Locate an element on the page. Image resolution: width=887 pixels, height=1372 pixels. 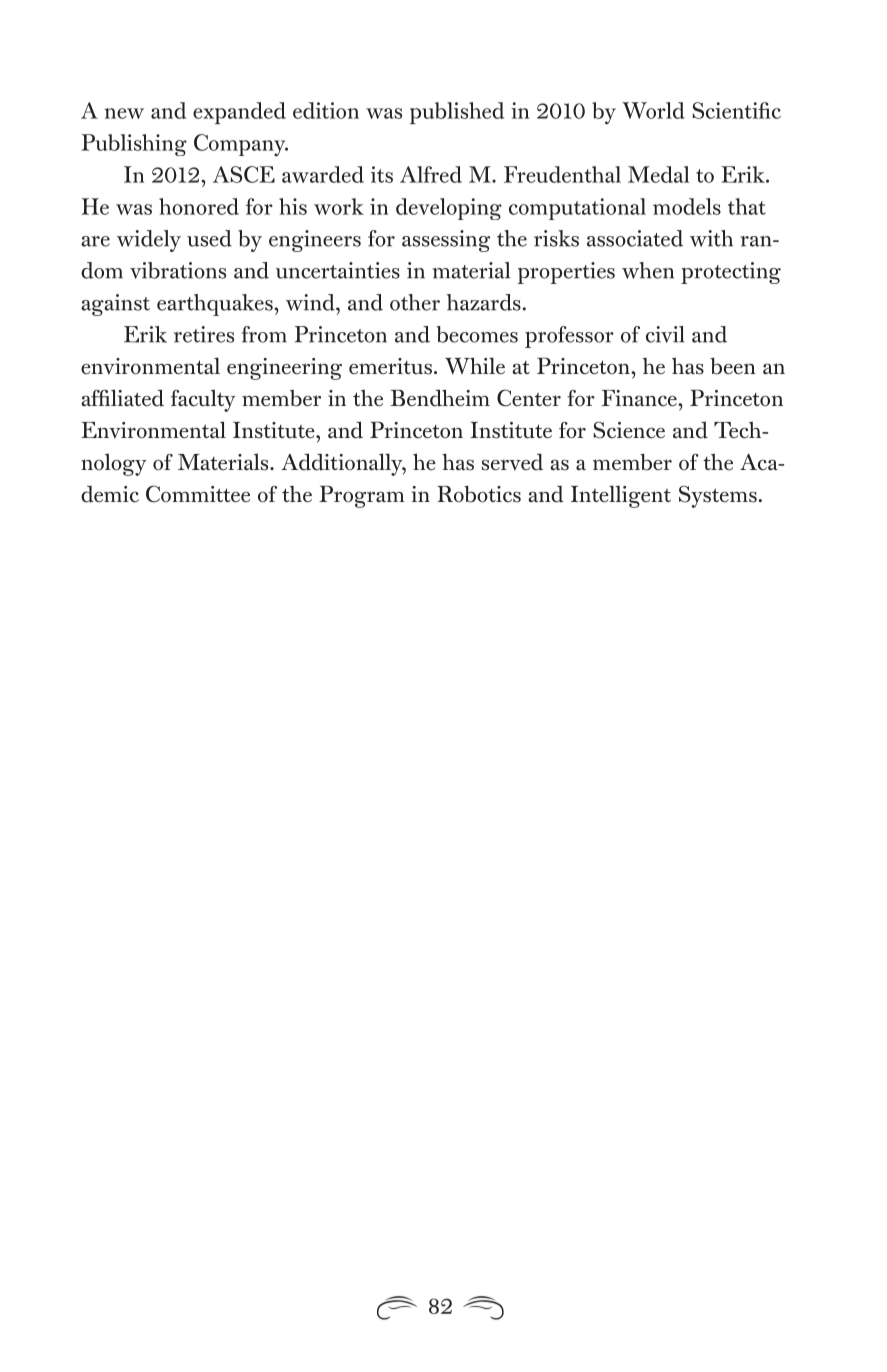
Program is located at coordinates (362, 496).
